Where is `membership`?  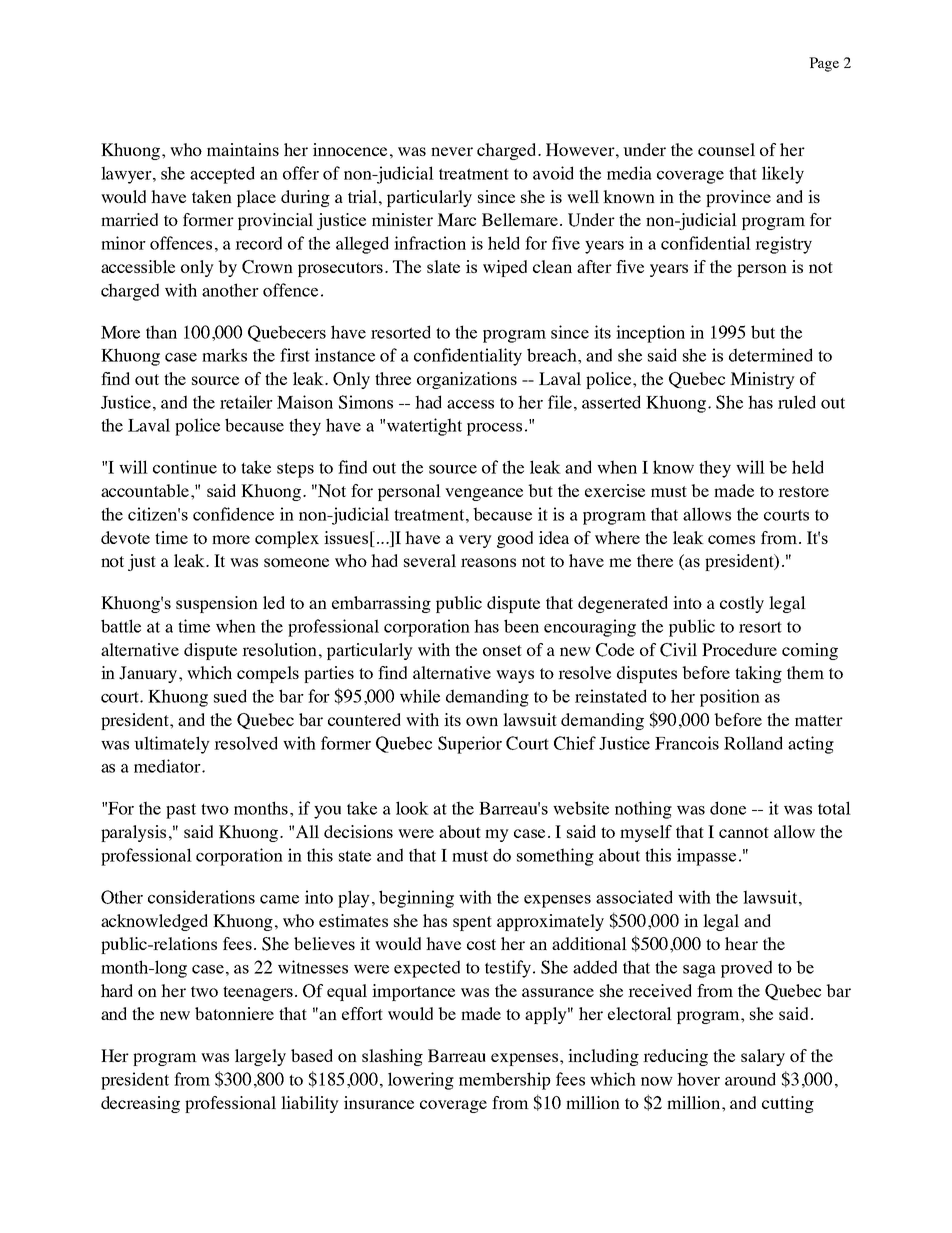
membership is located at coordinates (505, 1081).
